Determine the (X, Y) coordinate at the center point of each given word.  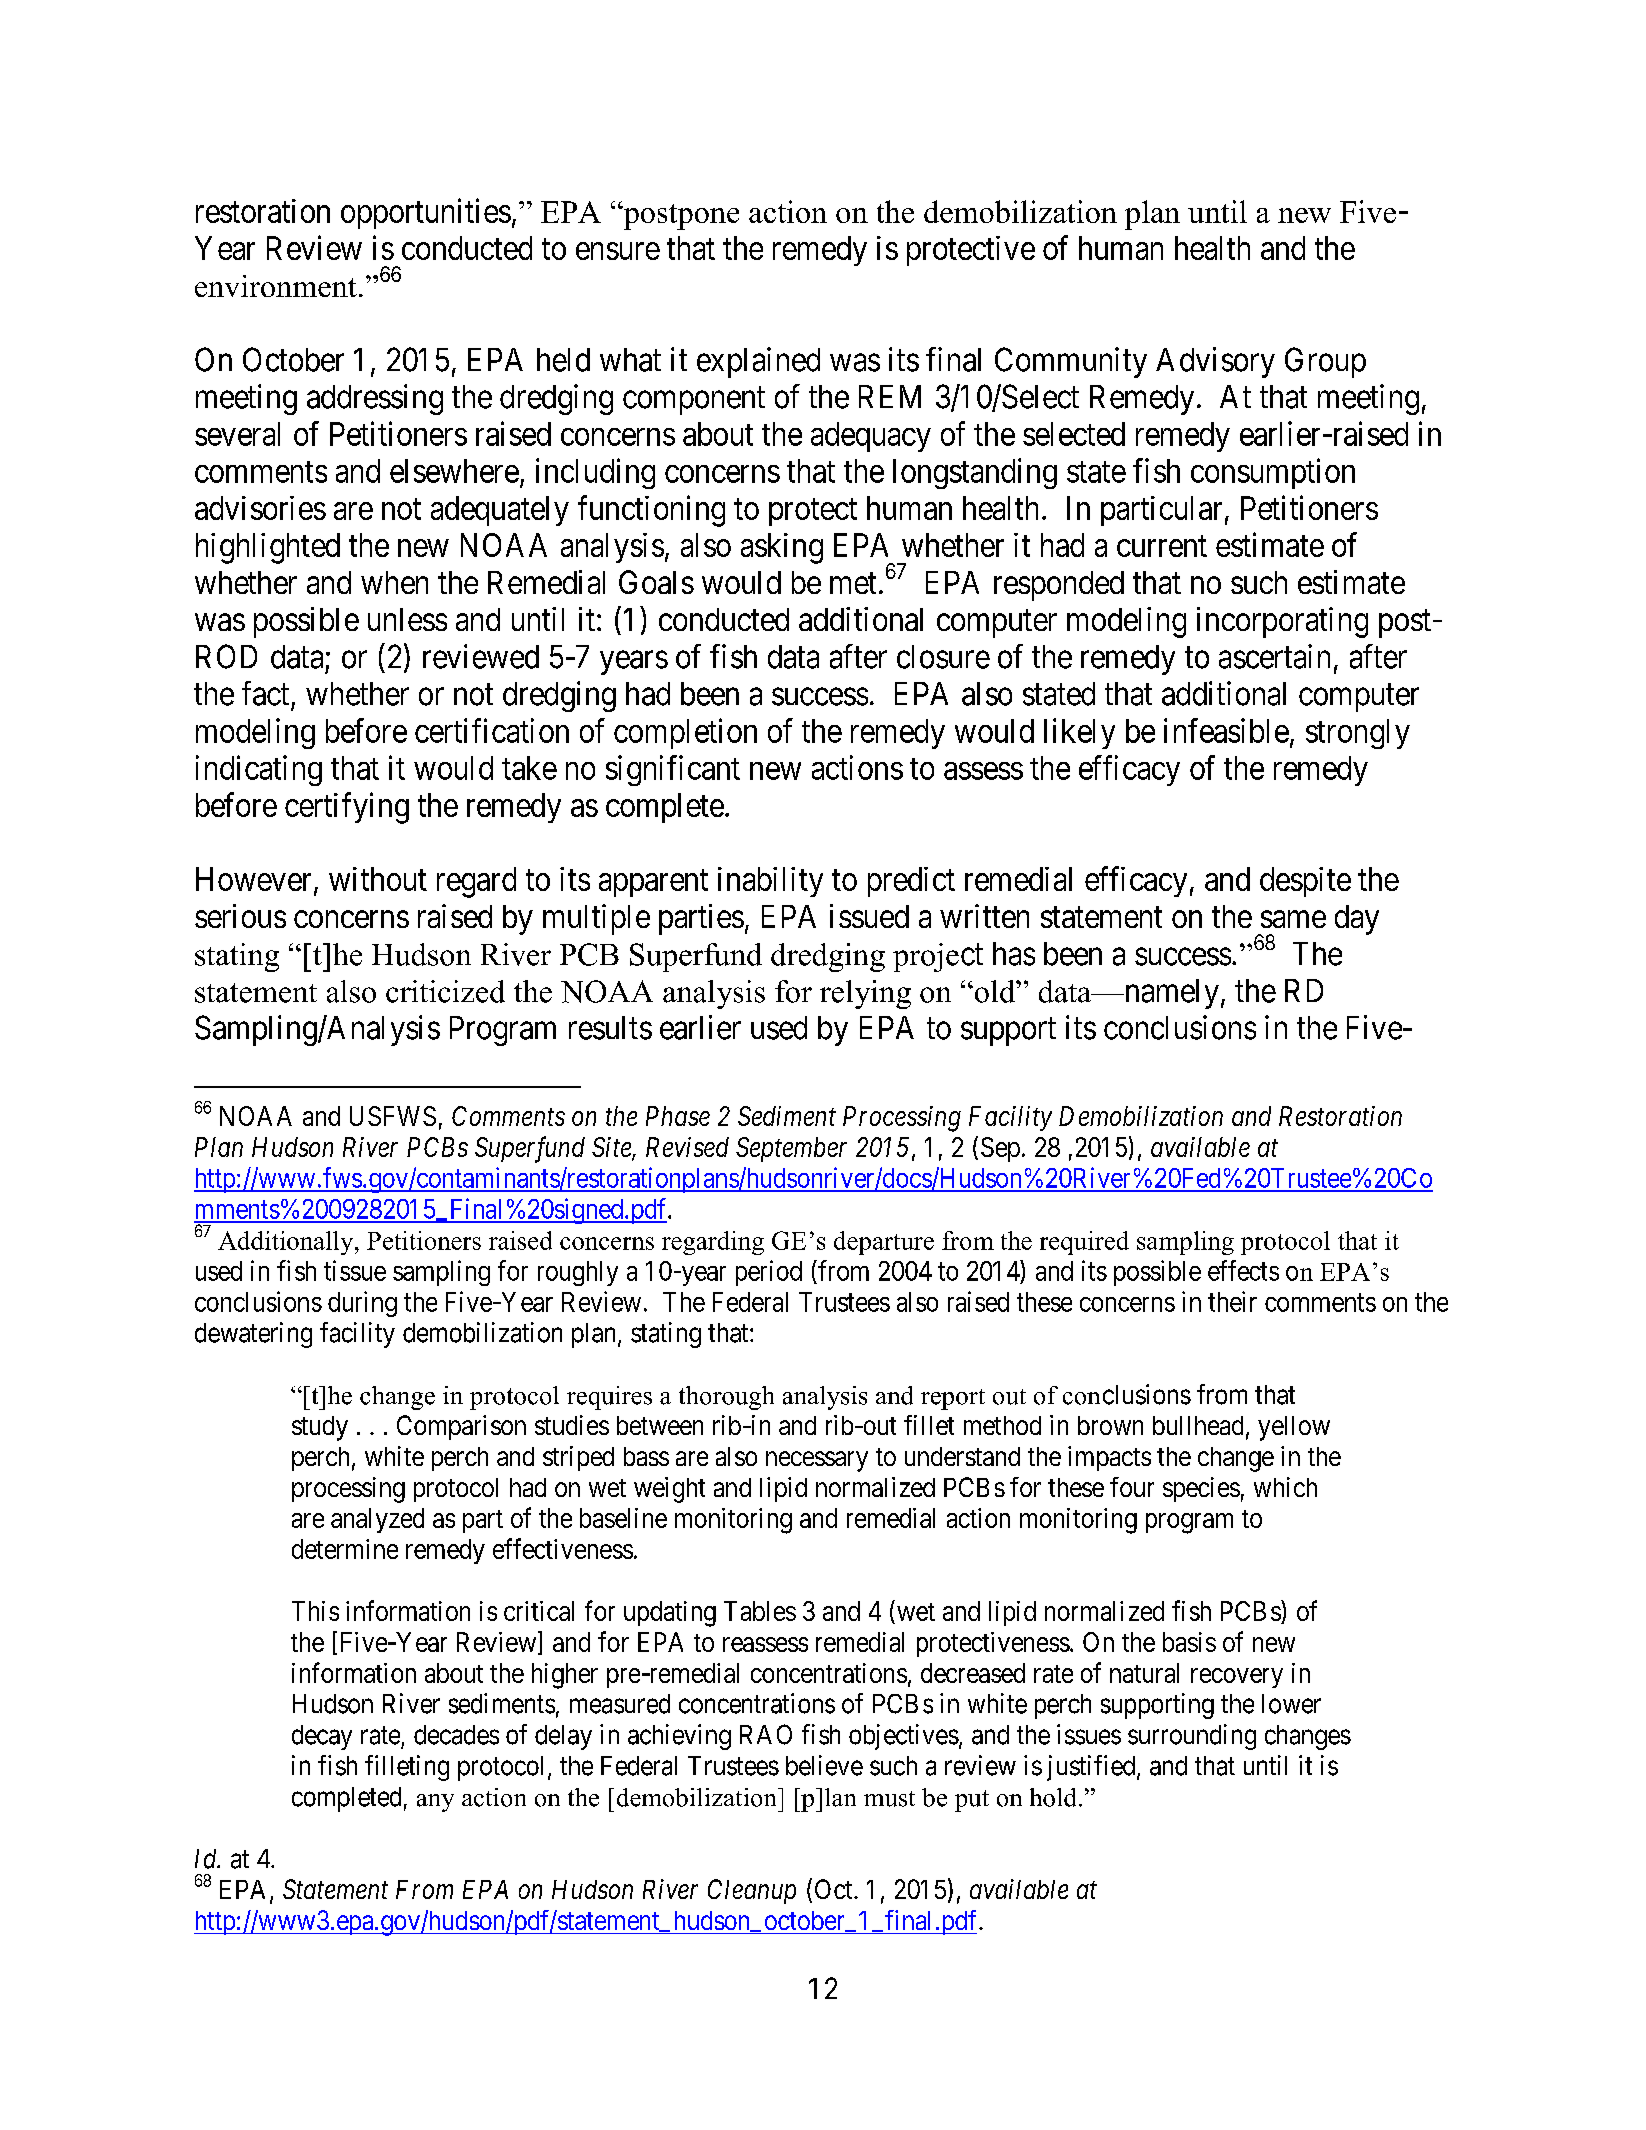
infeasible (1226, 730)
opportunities (426, 213)
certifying (347, 808)
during (362, 1304)
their (1232, 1301)
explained (758, 362)
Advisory (1215, 362)
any (435, 1803)
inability (770, 882)
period (769, 1273)
